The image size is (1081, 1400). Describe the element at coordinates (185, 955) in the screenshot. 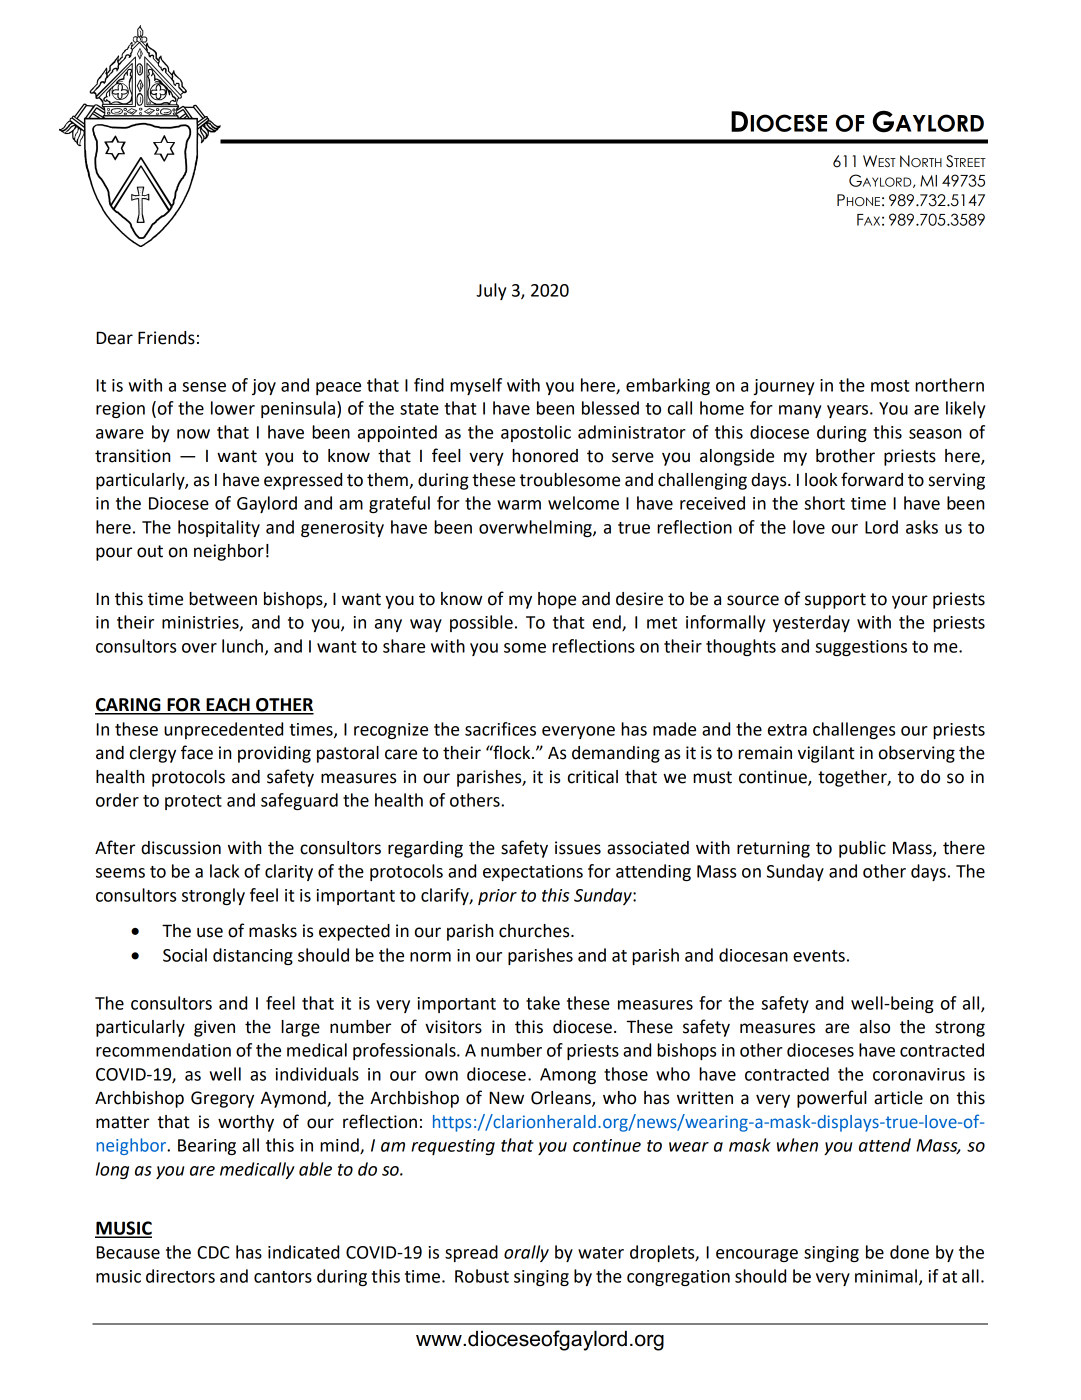

I see `Social` at that location.
